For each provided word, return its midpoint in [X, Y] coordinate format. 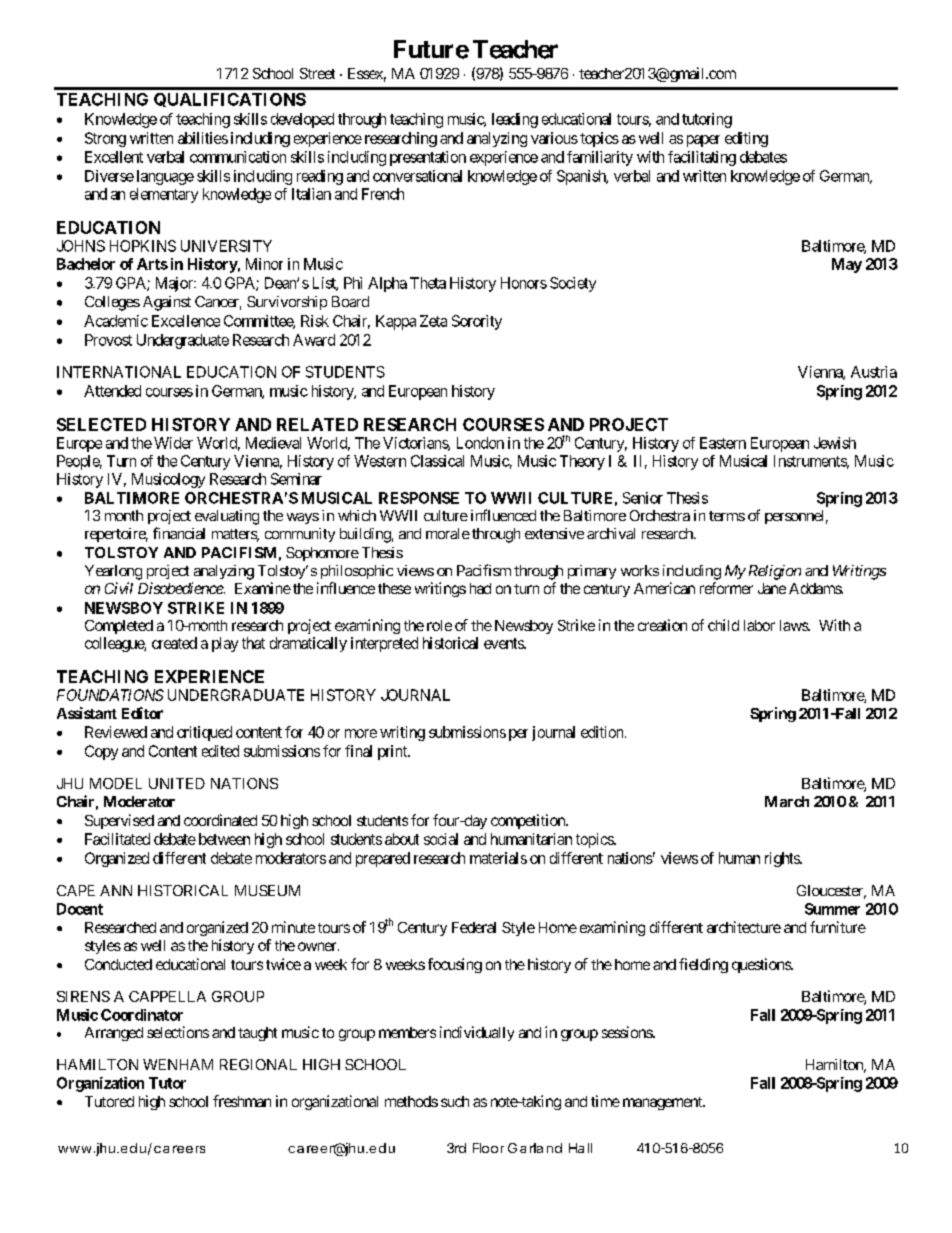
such [455, 1101]
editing [746, 139]
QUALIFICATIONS [230, 100]
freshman [242, 1101]
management [663, 1103]
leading [515, 120]
